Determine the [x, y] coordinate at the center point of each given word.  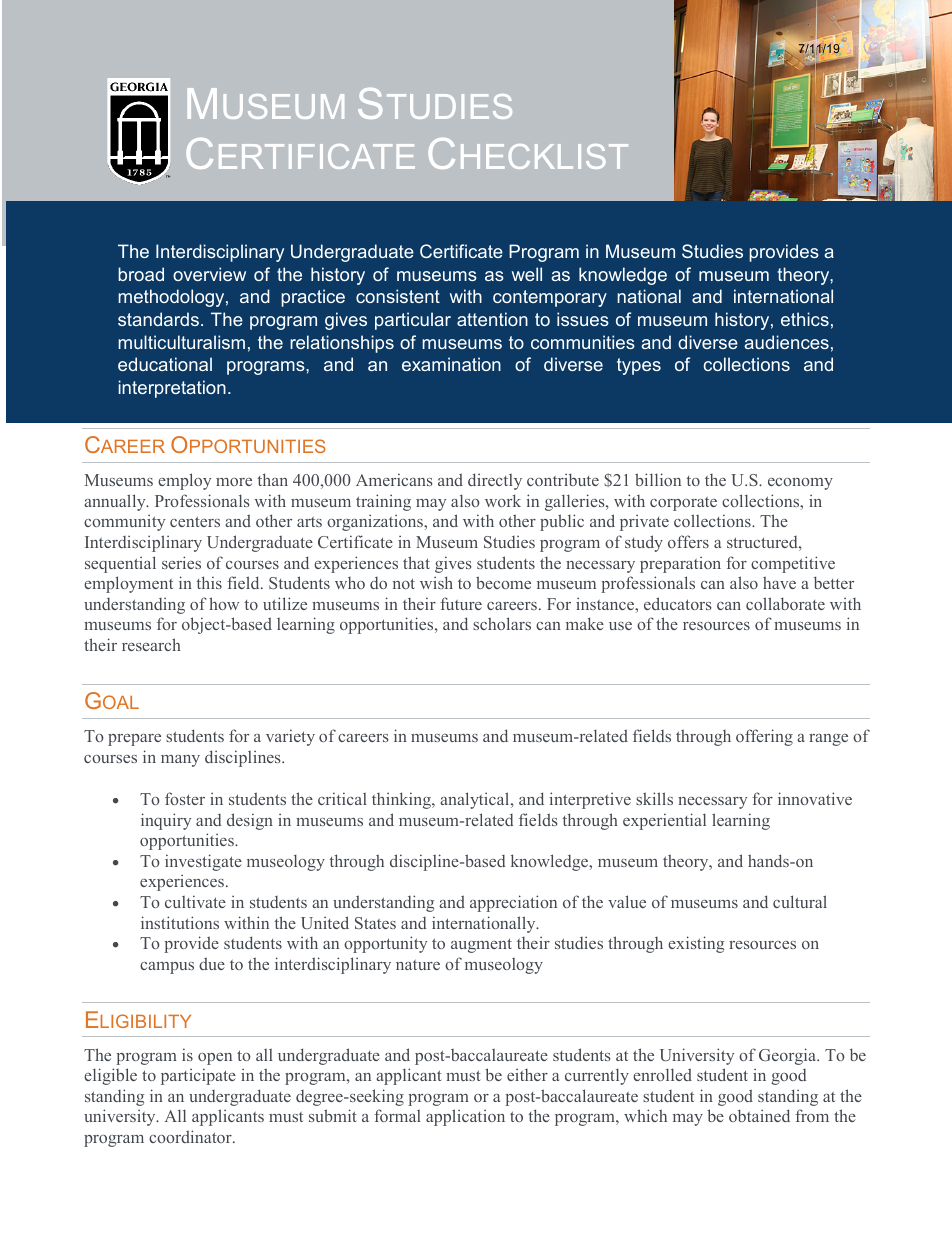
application [465, 1117]
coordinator [191, 1136]
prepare [134, 740]
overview [209, 274]
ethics [805, 319]
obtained [759, 1115]
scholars [502, 623]
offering [764, 737]
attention [492, 319]
